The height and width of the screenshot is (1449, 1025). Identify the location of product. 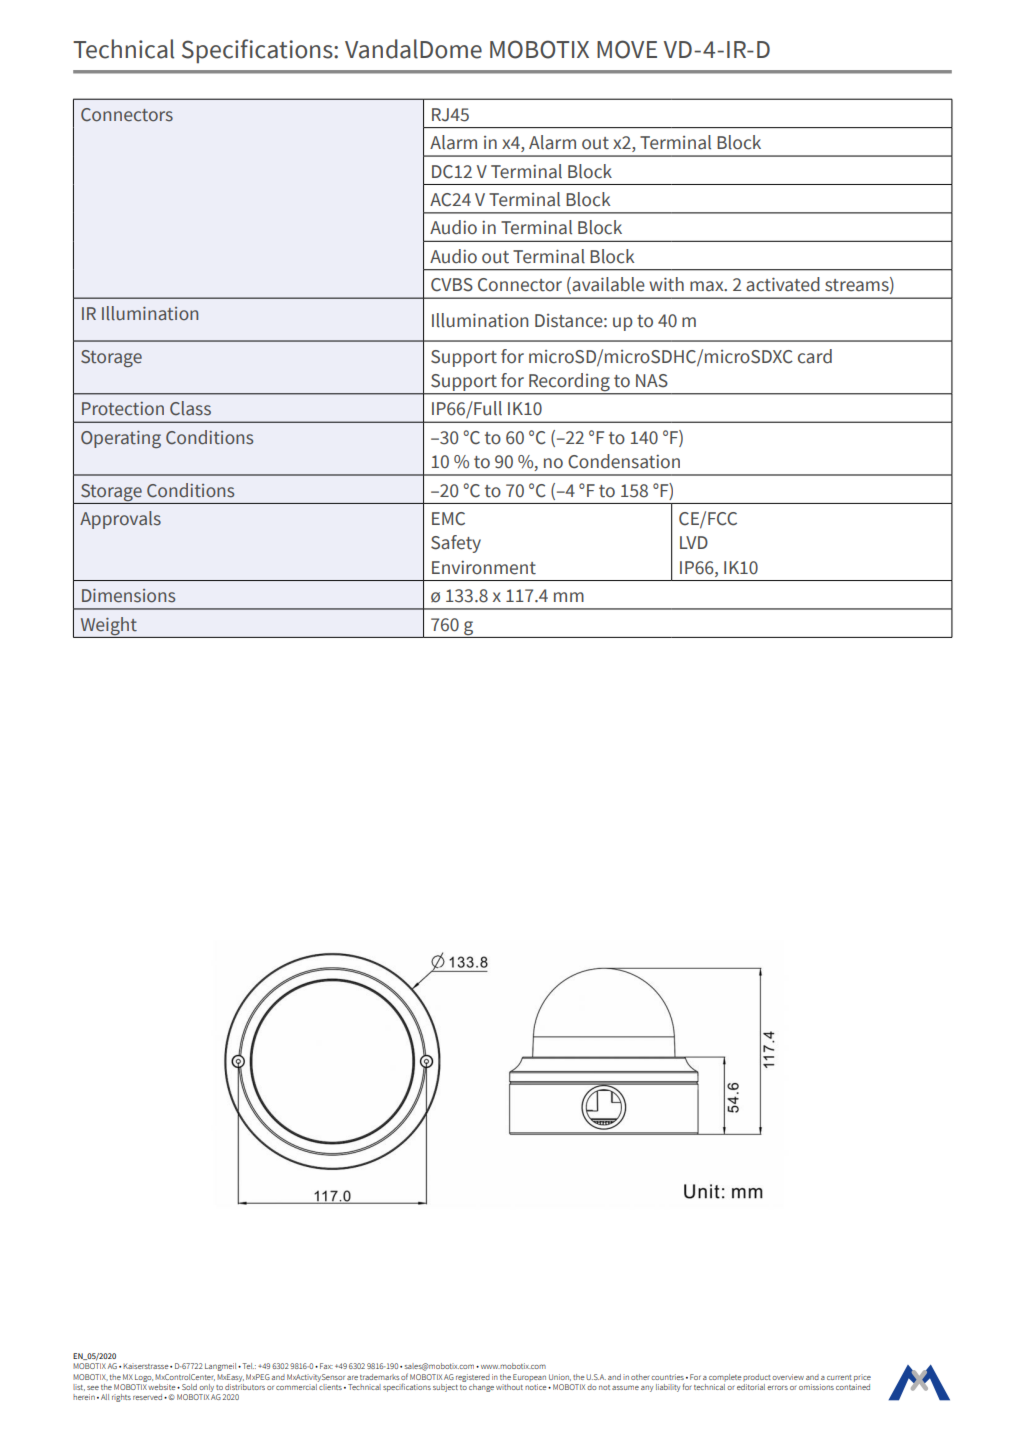
(757, 1378).
